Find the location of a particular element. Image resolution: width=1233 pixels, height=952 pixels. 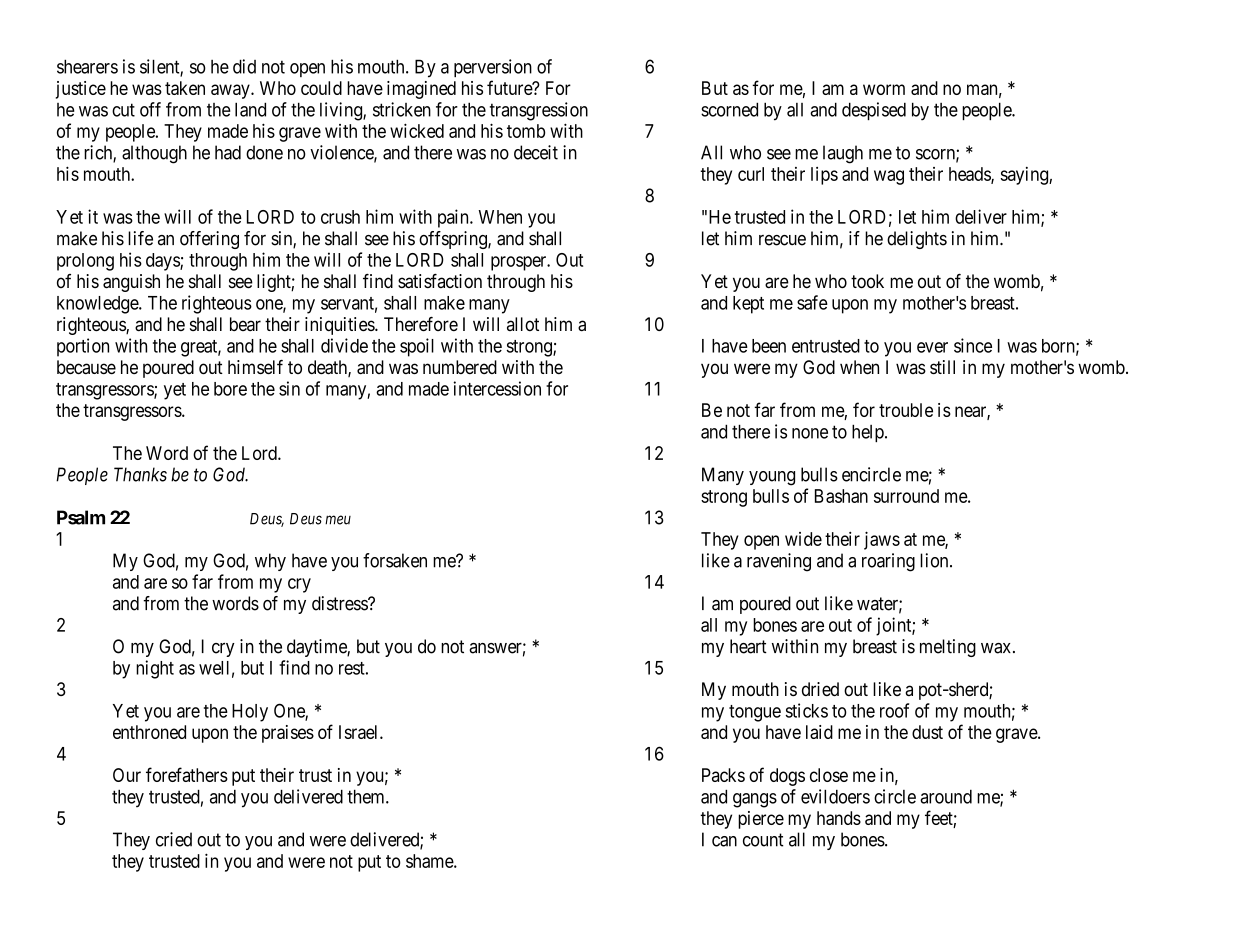

heart is located at coordinates (748, 646).
